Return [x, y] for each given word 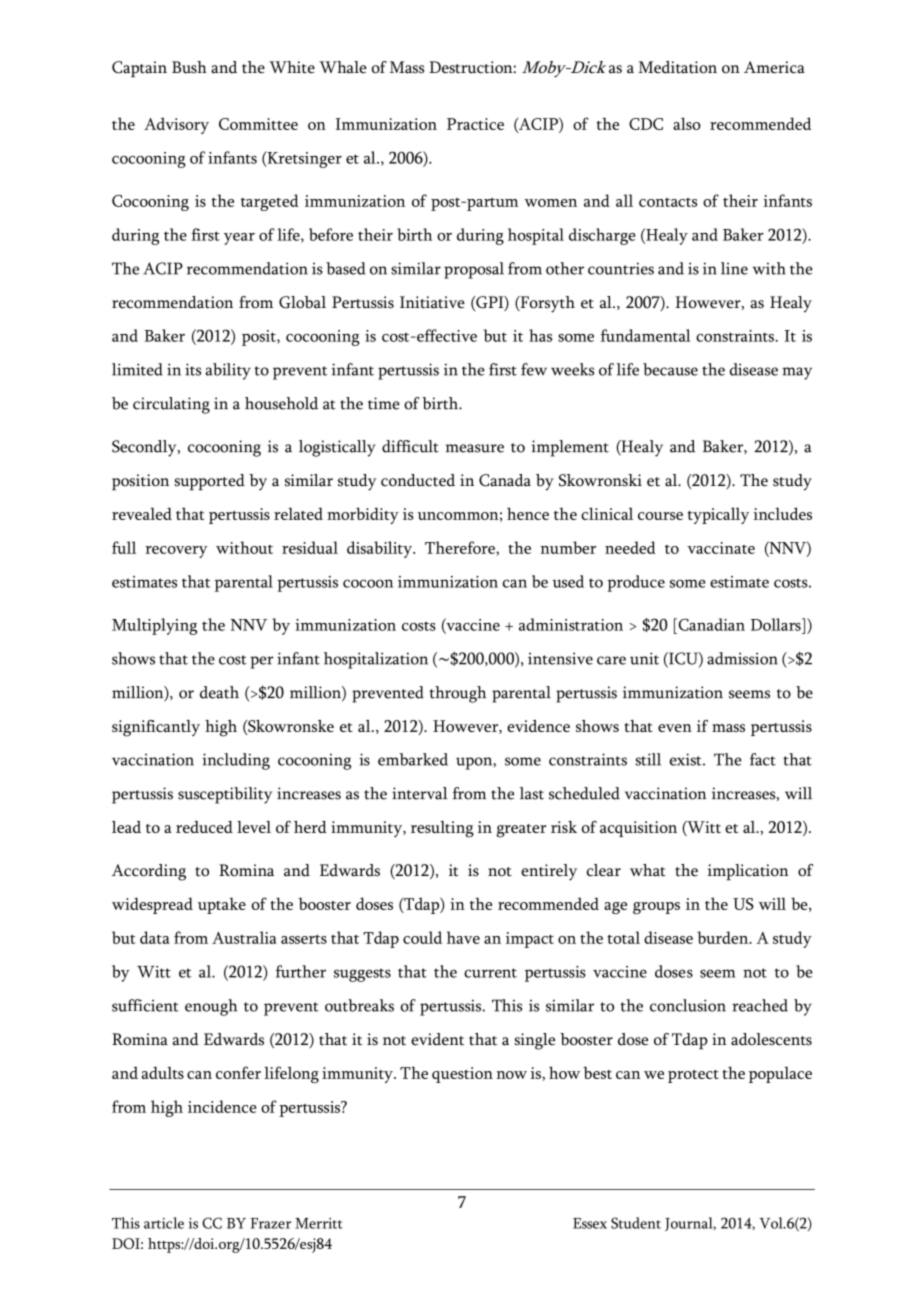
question [462, 1075]
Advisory [176, 125]
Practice [475, 124]
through [458, 694]
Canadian [710, 624]
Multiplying [154, 626]
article [164, 1223]
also [687, 123]
